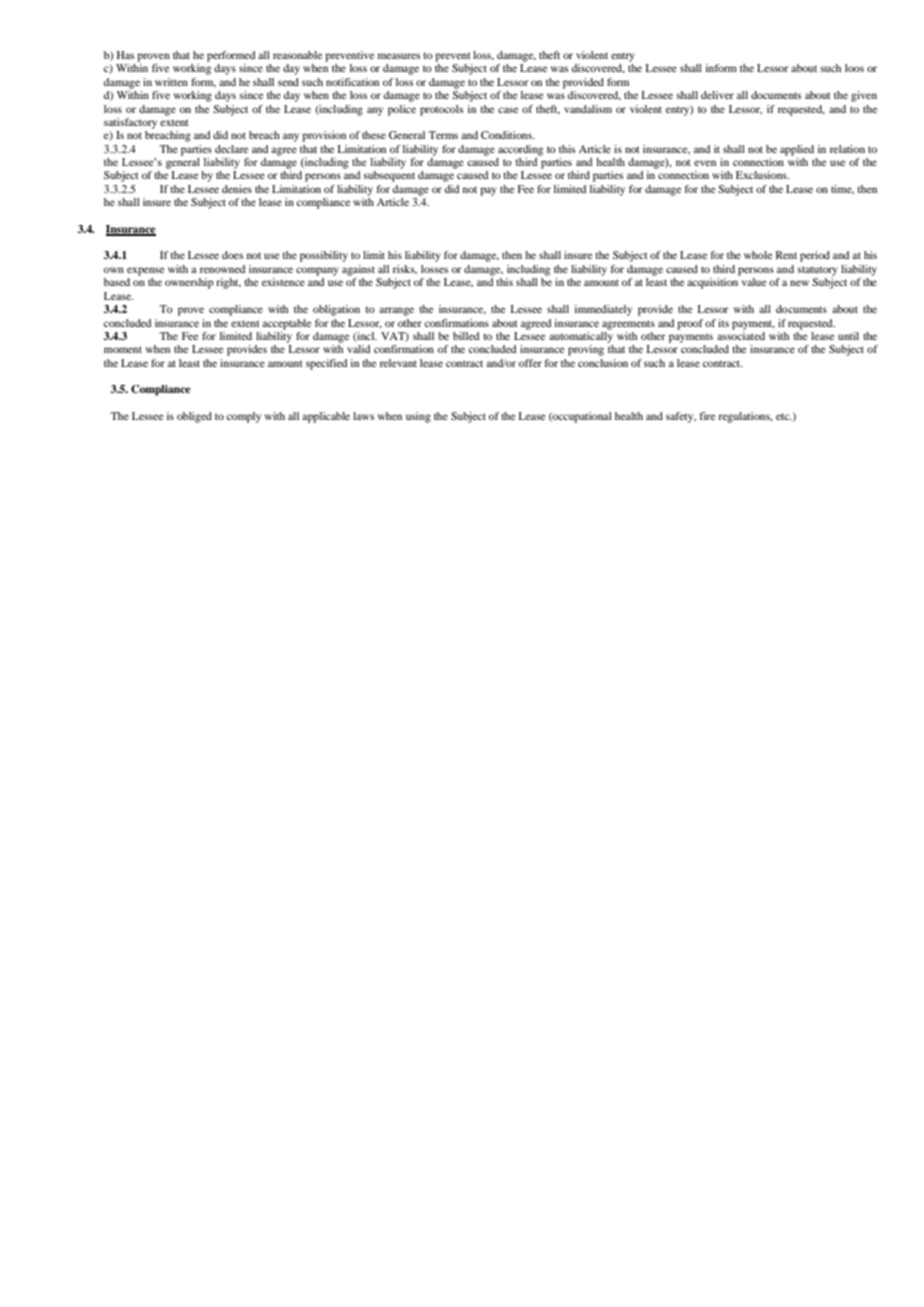  I want to click on moment, so click(123, 349).
